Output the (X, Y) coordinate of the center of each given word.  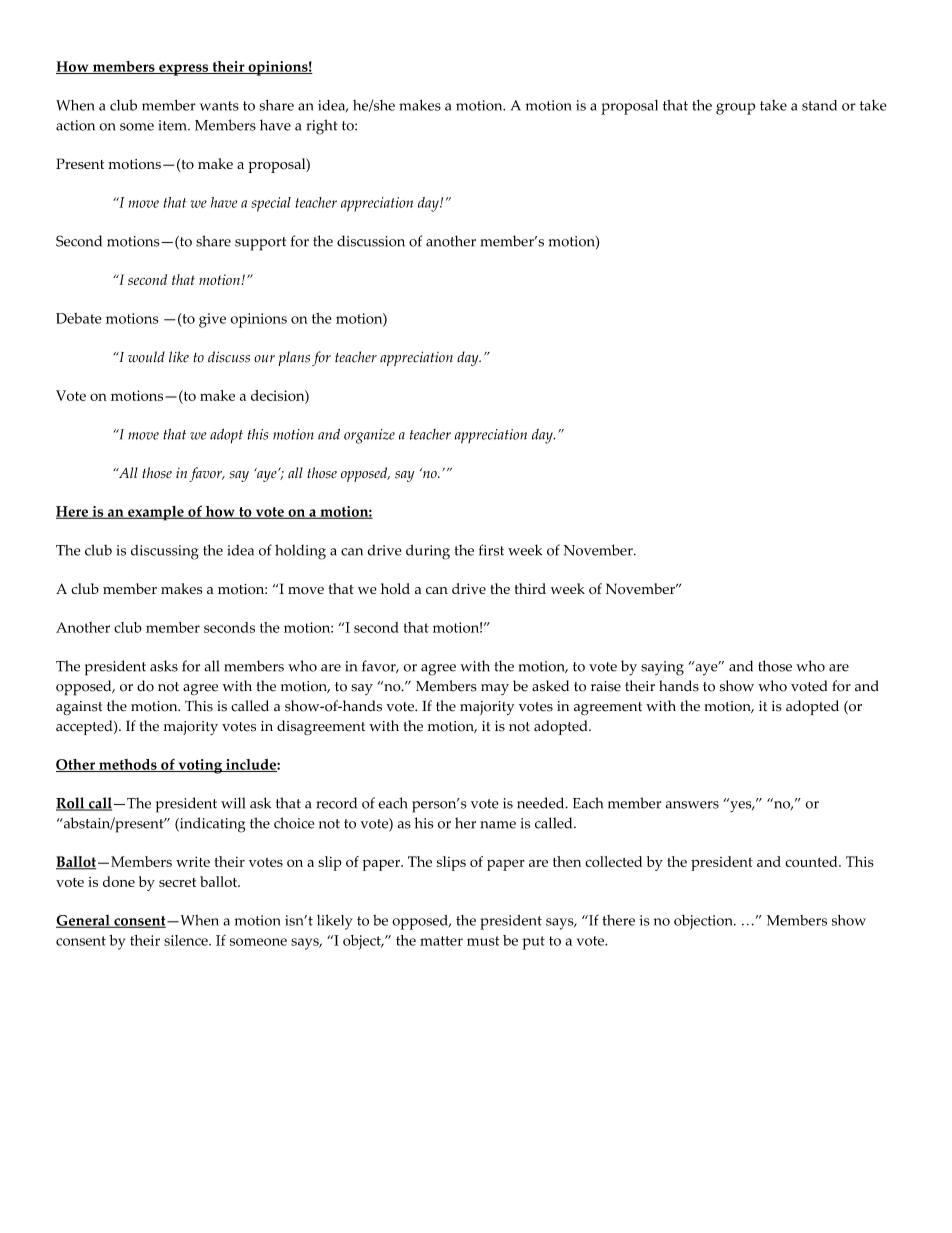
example (156, 513)
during (428, 552)
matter (441, 941)
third (530, 588)
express (184, 70)
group (735, 109)
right (322, 127)
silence (187, 940)
